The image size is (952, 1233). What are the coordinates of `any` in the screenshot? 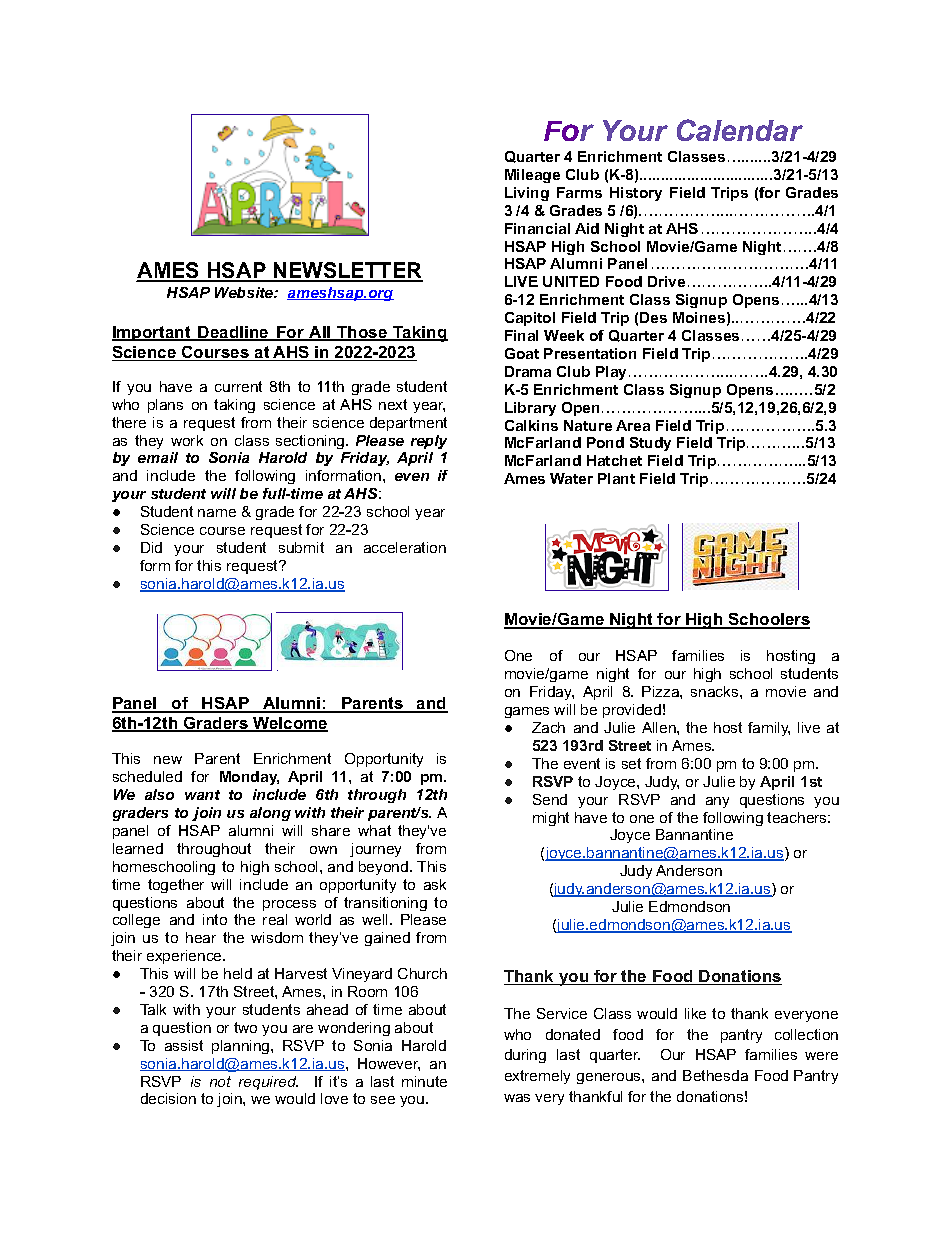 It's located at (717, 802).
